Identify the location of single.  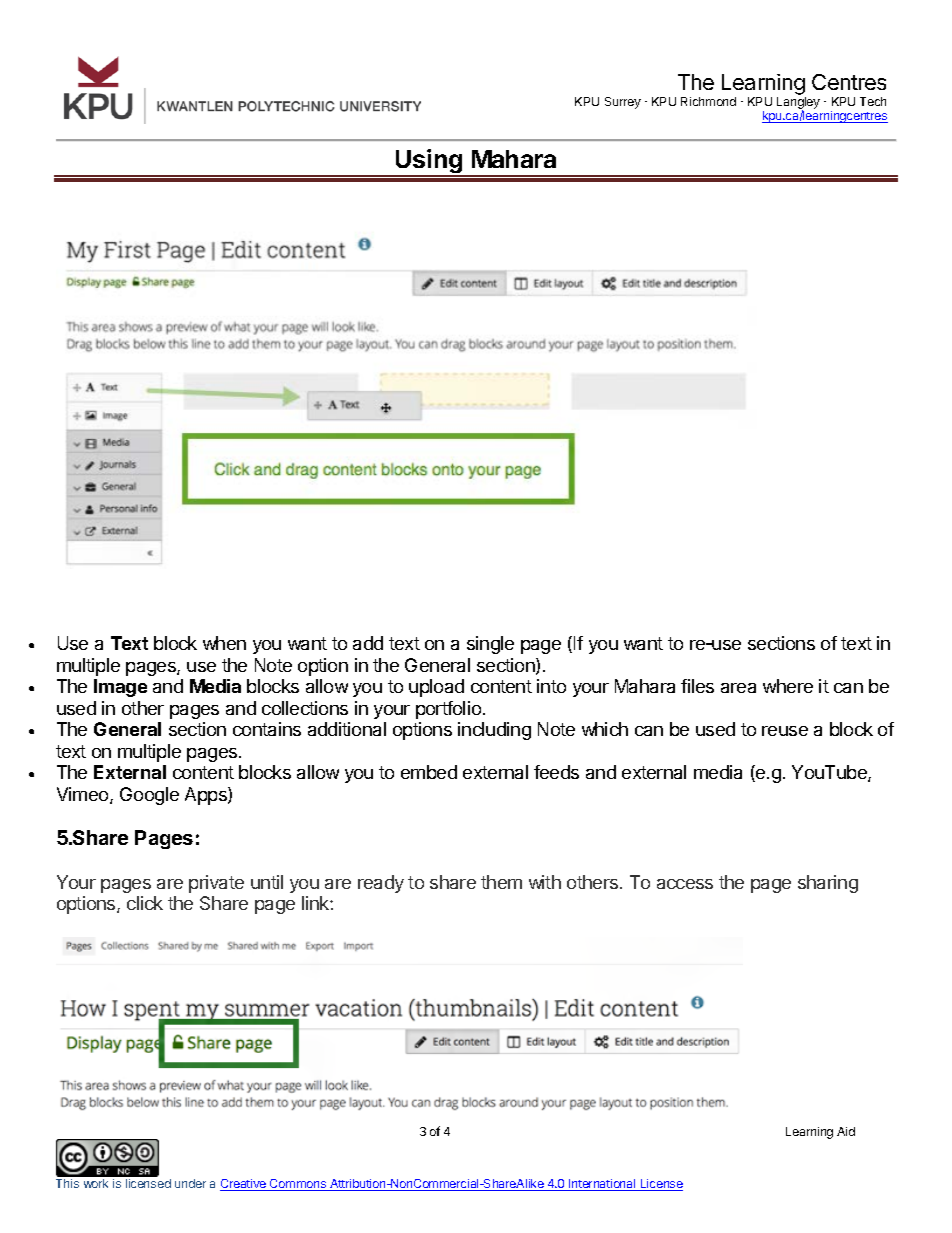
(490, 645).
